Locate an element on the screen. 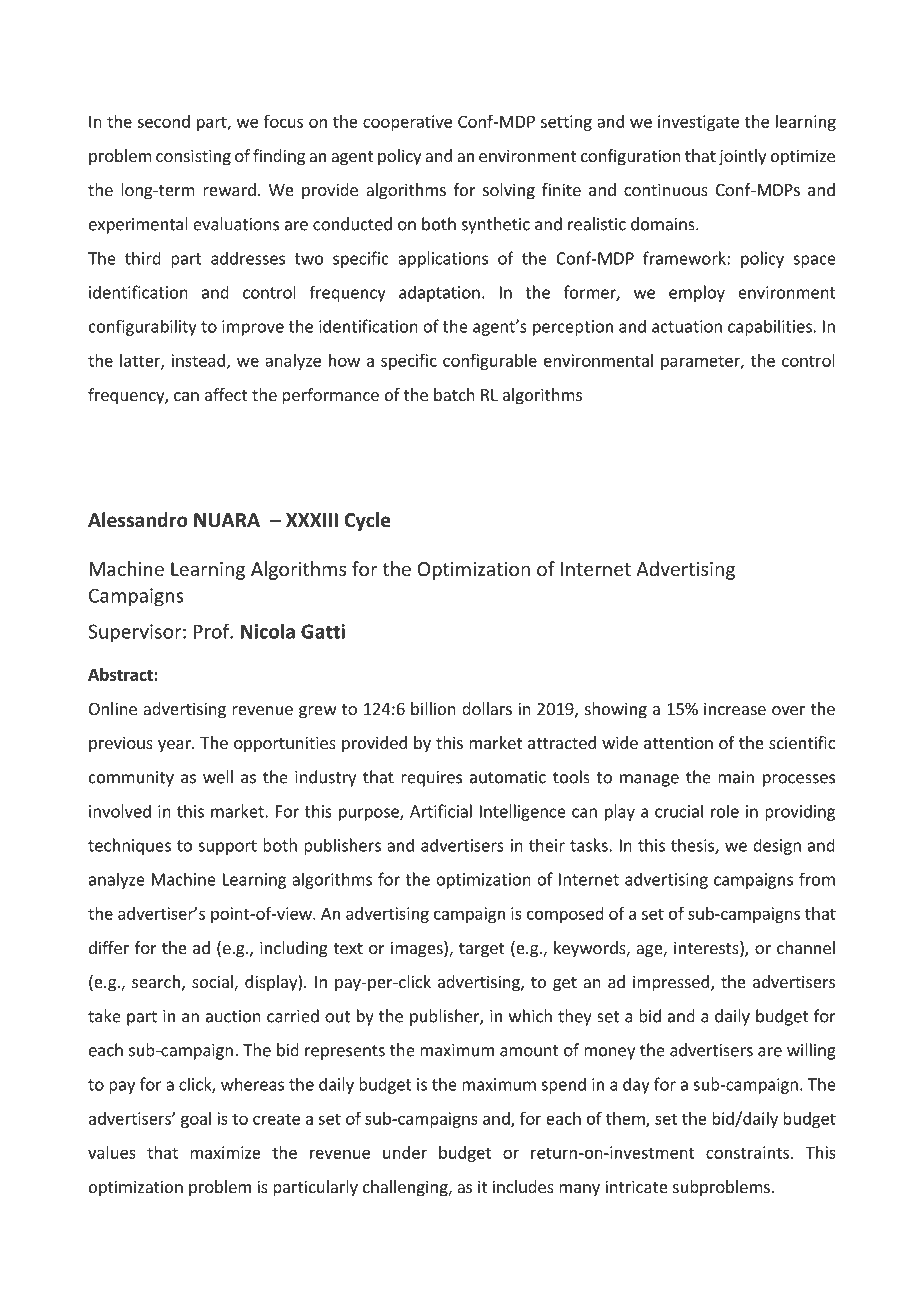 The width and height of the screenshot is (924, 1308). consisting is located at coordinates (193, 157).
